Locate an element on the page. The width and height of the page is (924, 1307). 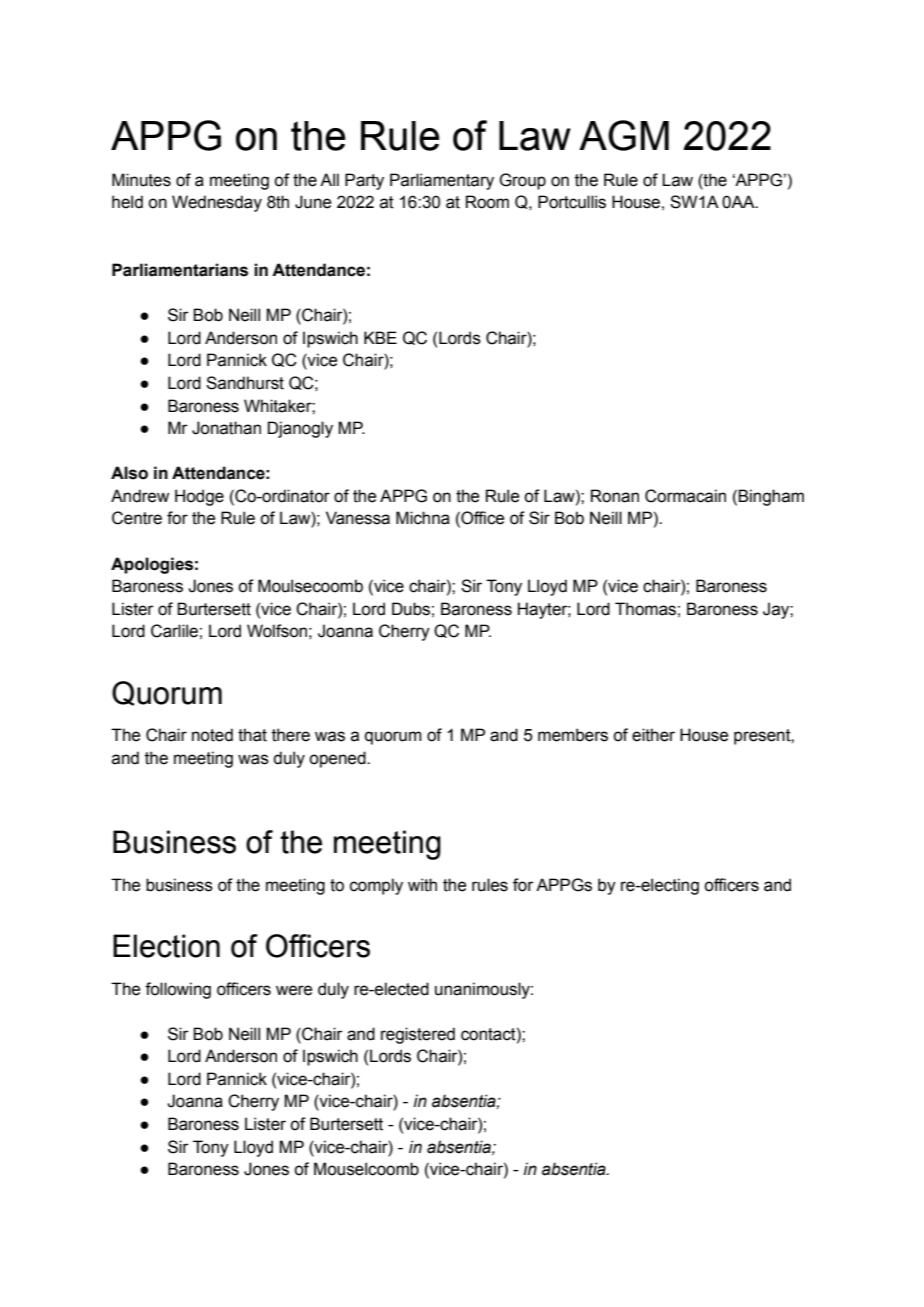
Parliamentary is located at coordinates (442, 181).
